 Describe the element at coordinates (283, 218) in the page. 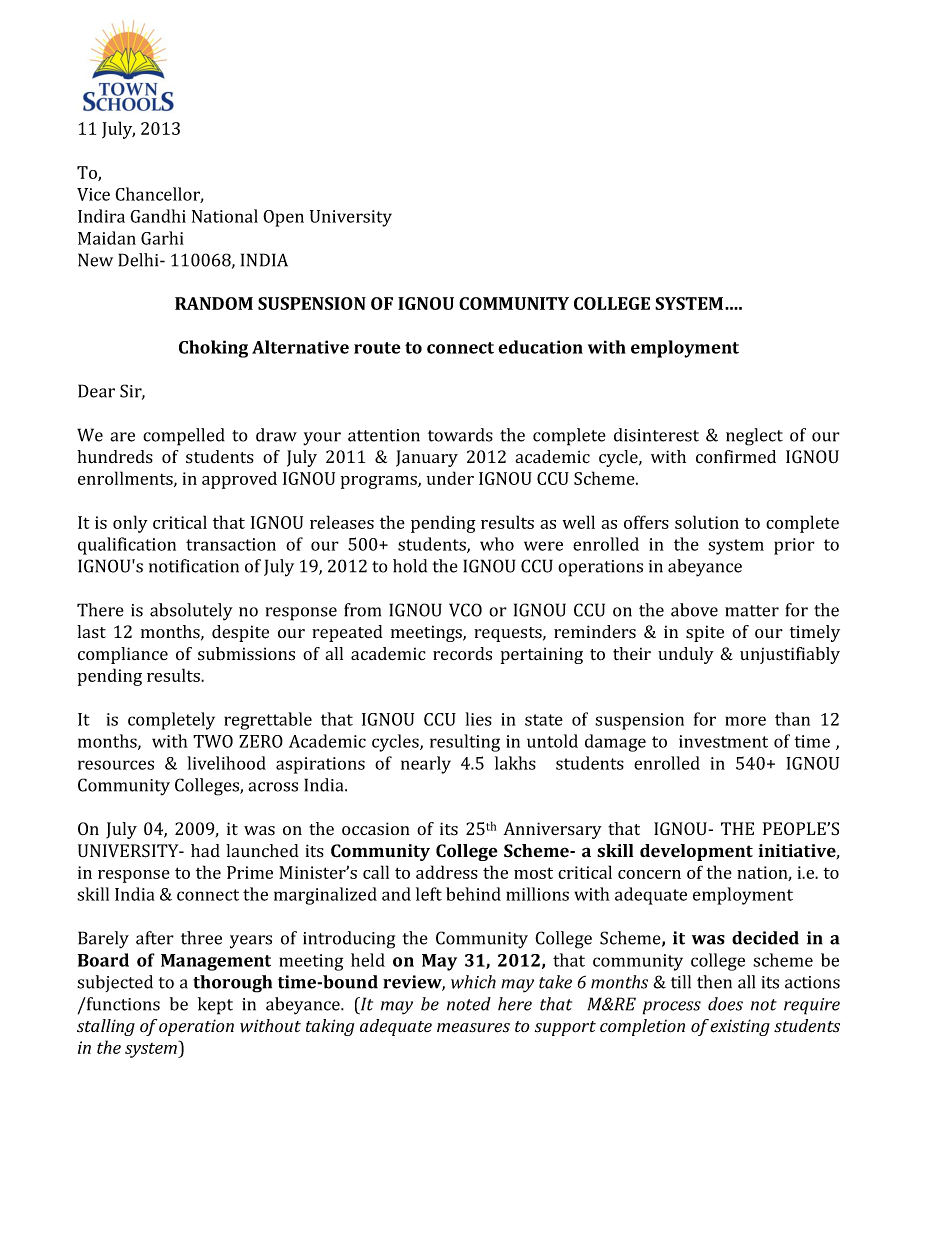

I see `Open` at that location.
